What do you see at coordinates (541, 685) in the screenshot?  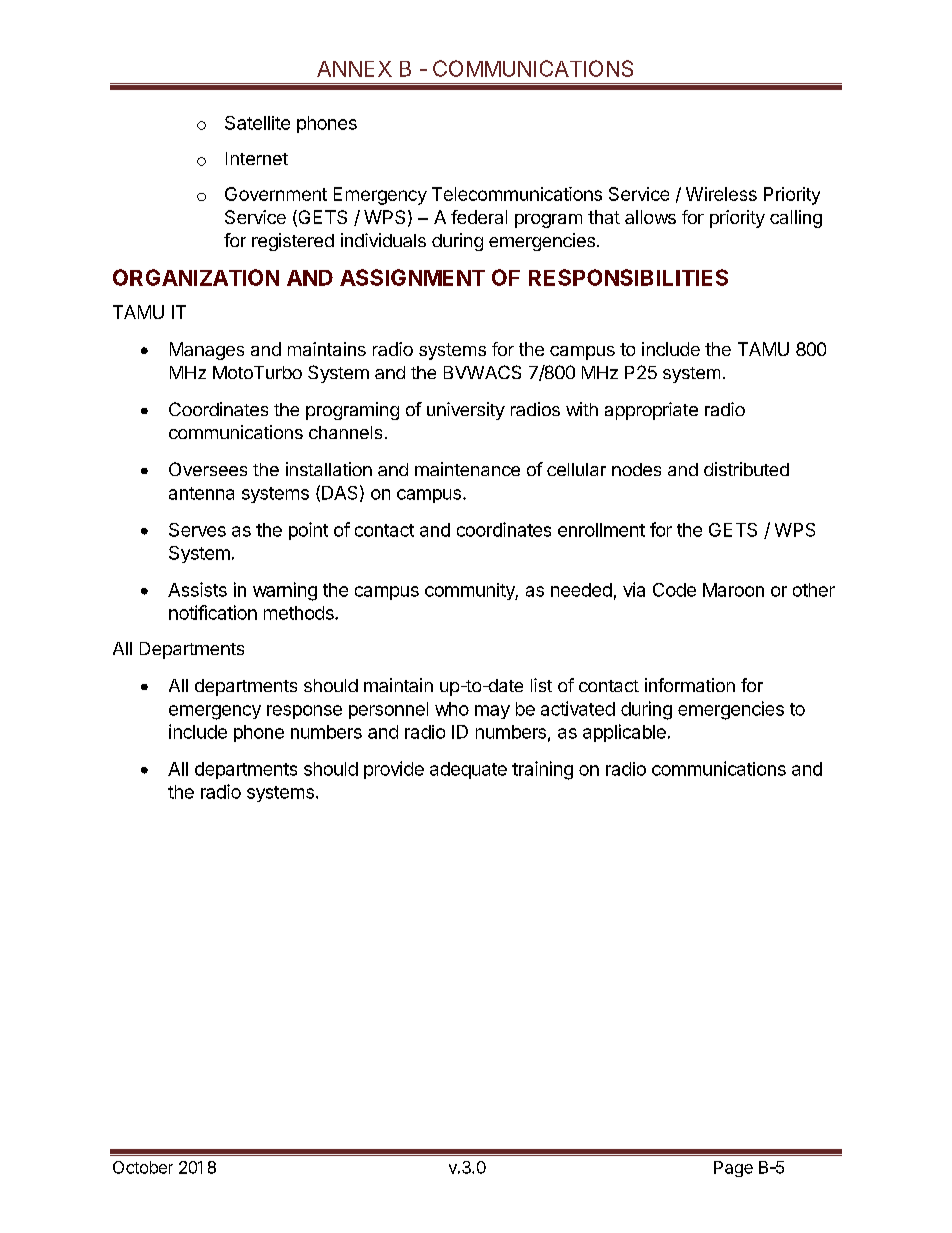 I see `list` at bounding box center [541, 685].
